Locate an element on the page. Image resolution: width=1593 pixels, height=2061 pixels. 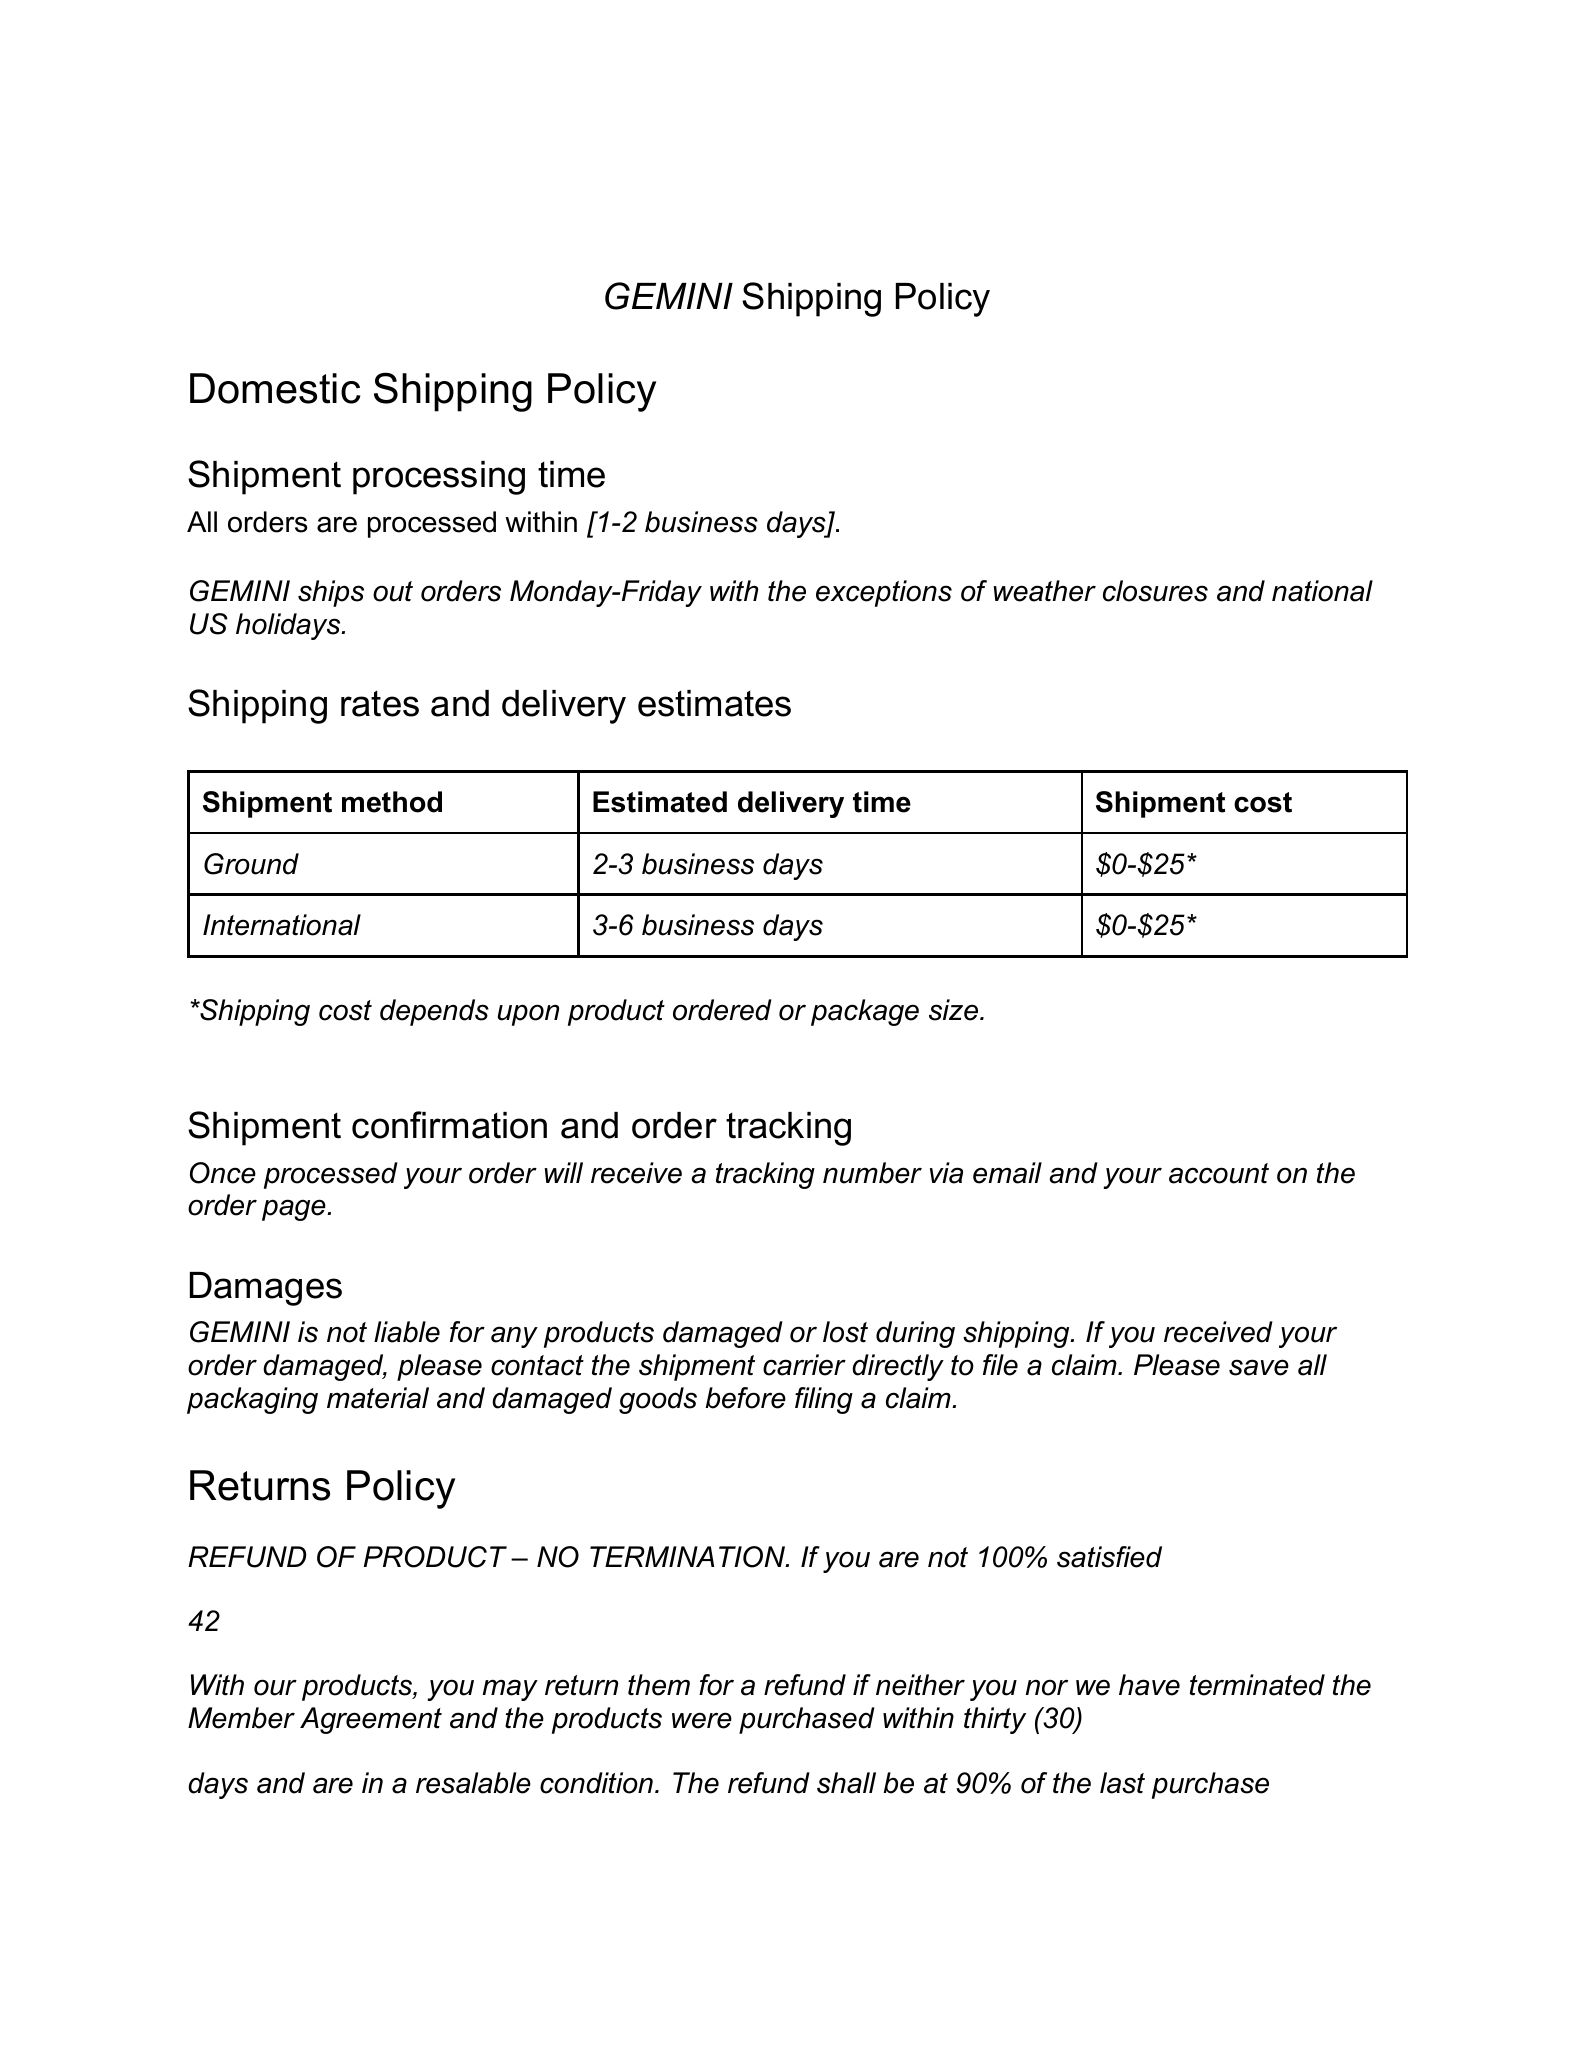
material is located at coordinates (378, 1398).
